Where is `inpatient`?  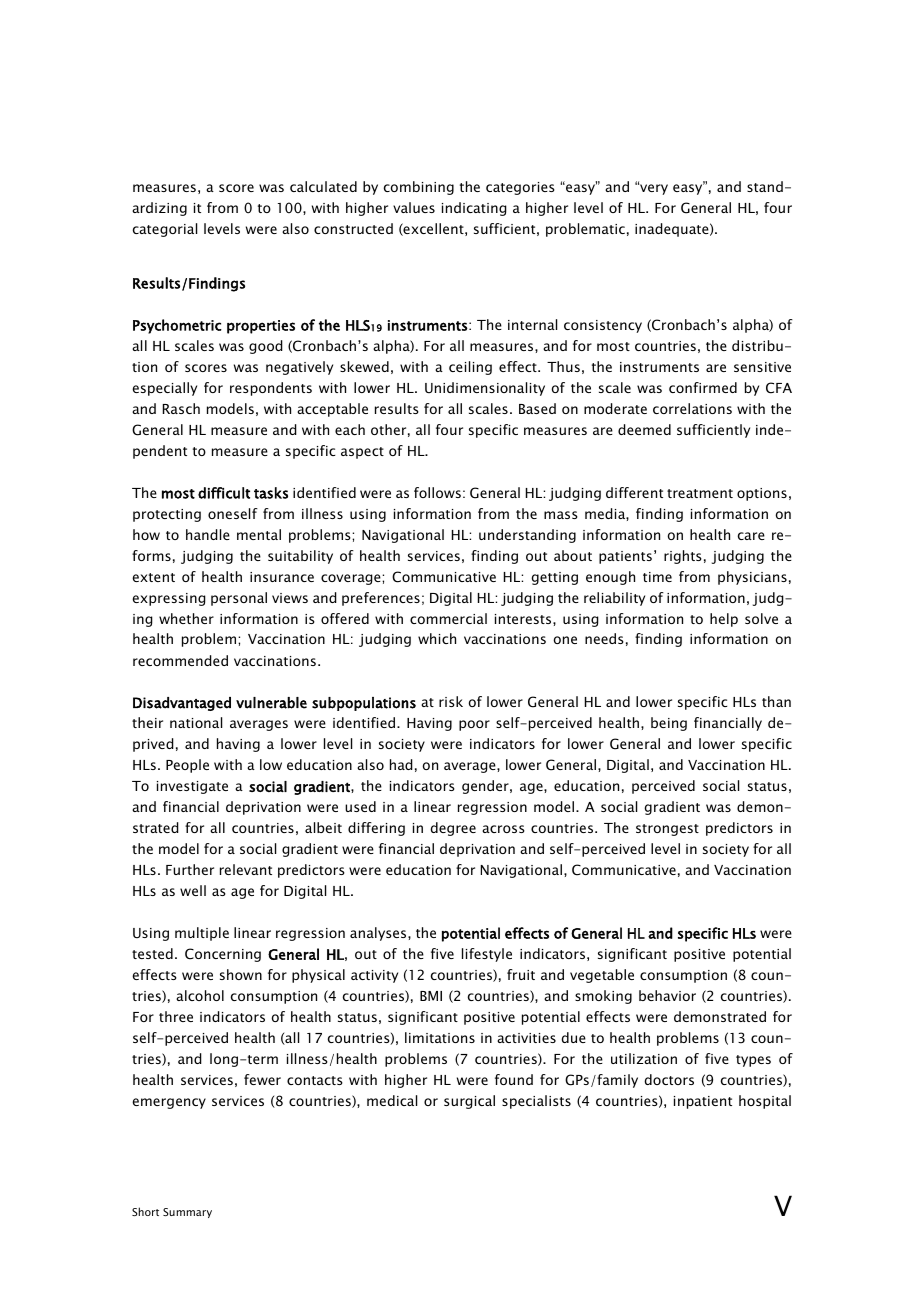
inpatient is located at coordinates (703, 1102).
